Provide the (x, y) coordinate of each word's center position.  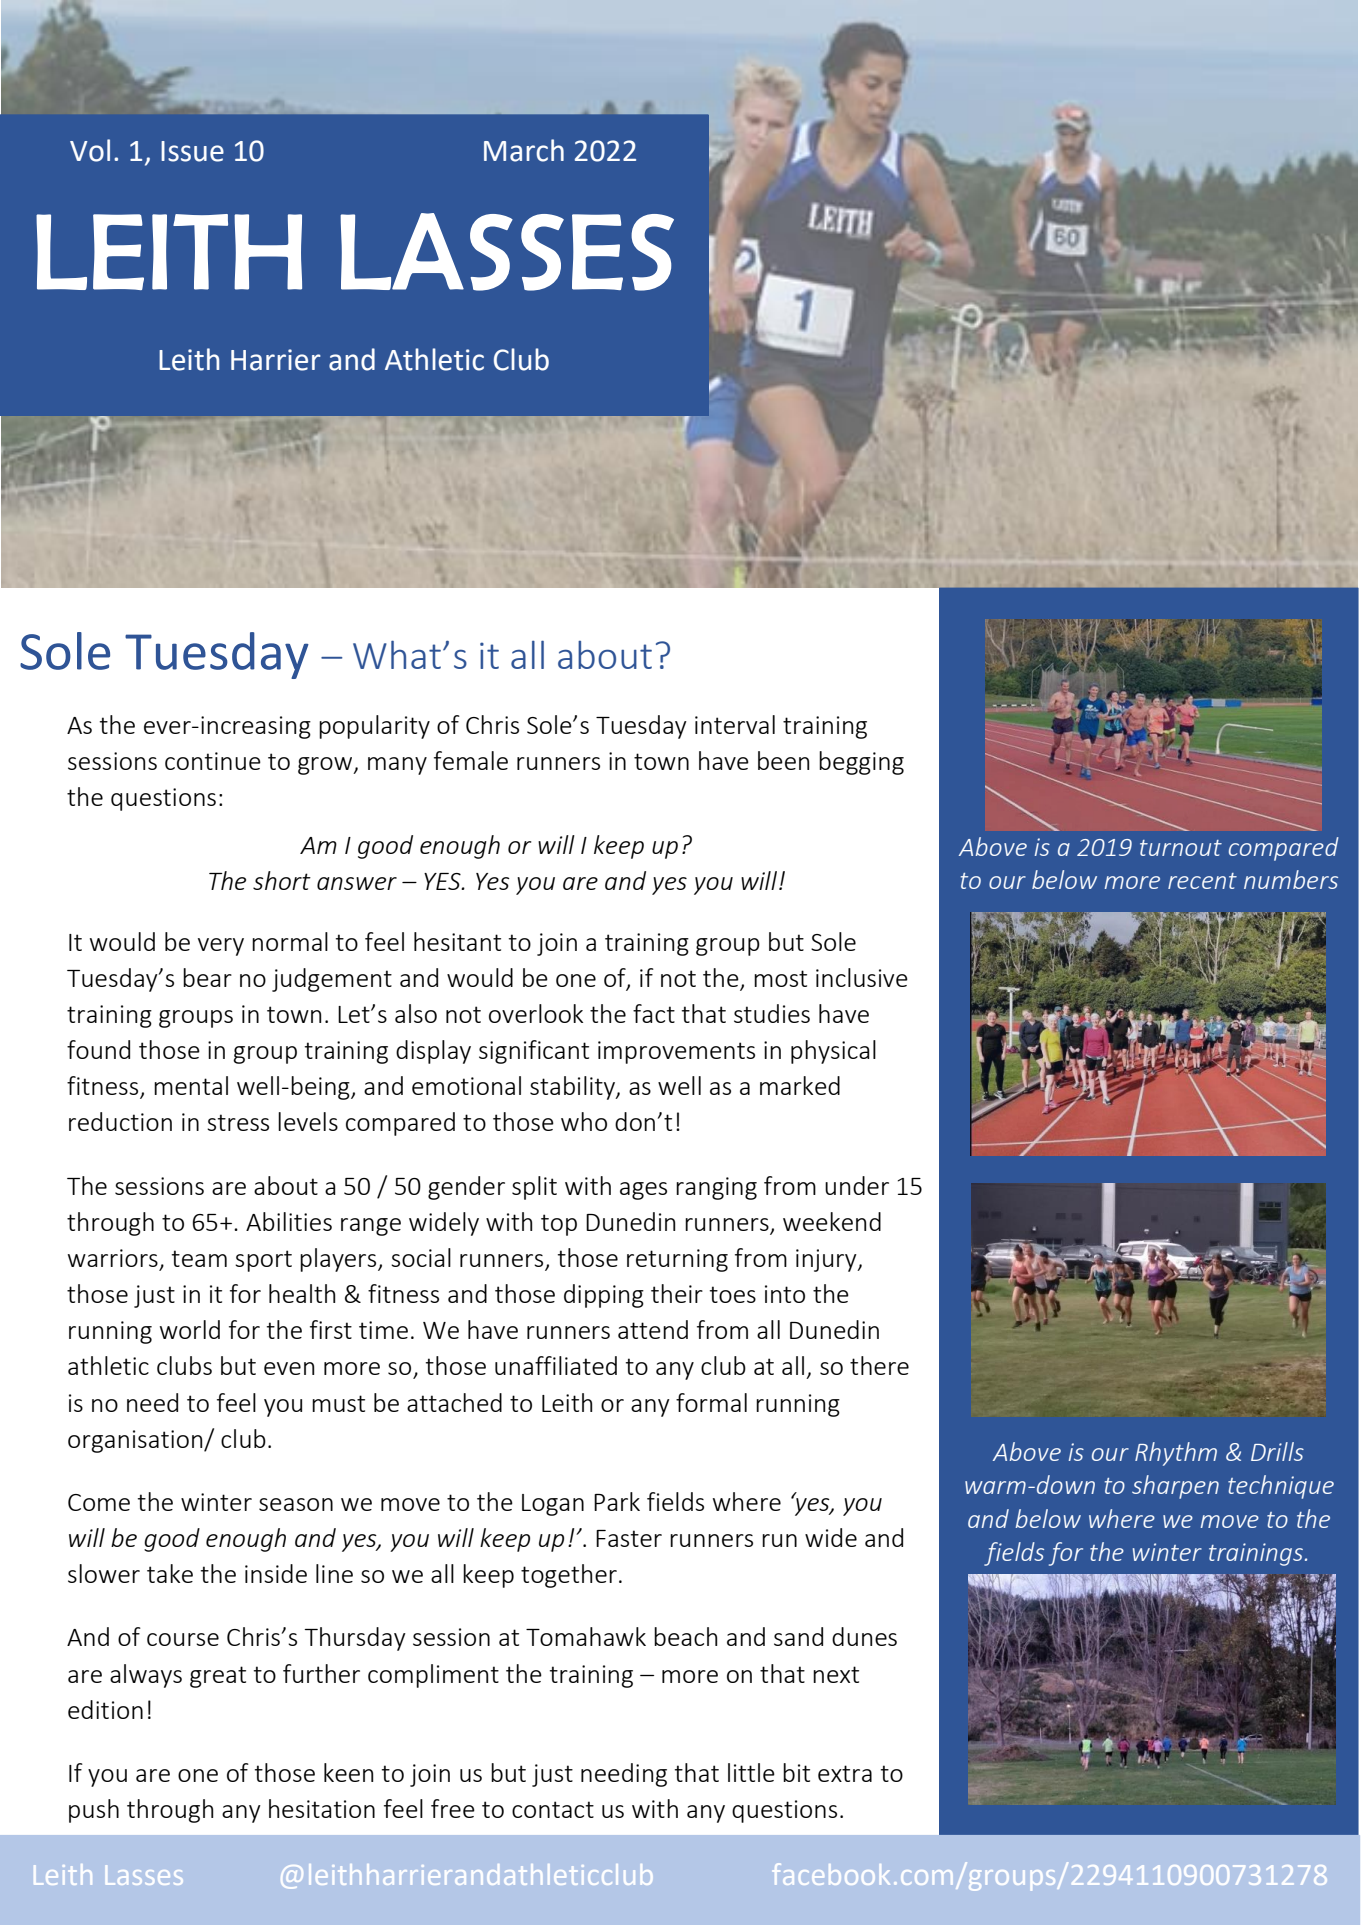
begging (861, 763)
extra (845, 1773)
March (524, 150)
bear (207, 977)
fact (654, 1013)
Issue (192, 151)
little (751, 1772)
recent (1202, 881)
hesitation (322, 1808)
